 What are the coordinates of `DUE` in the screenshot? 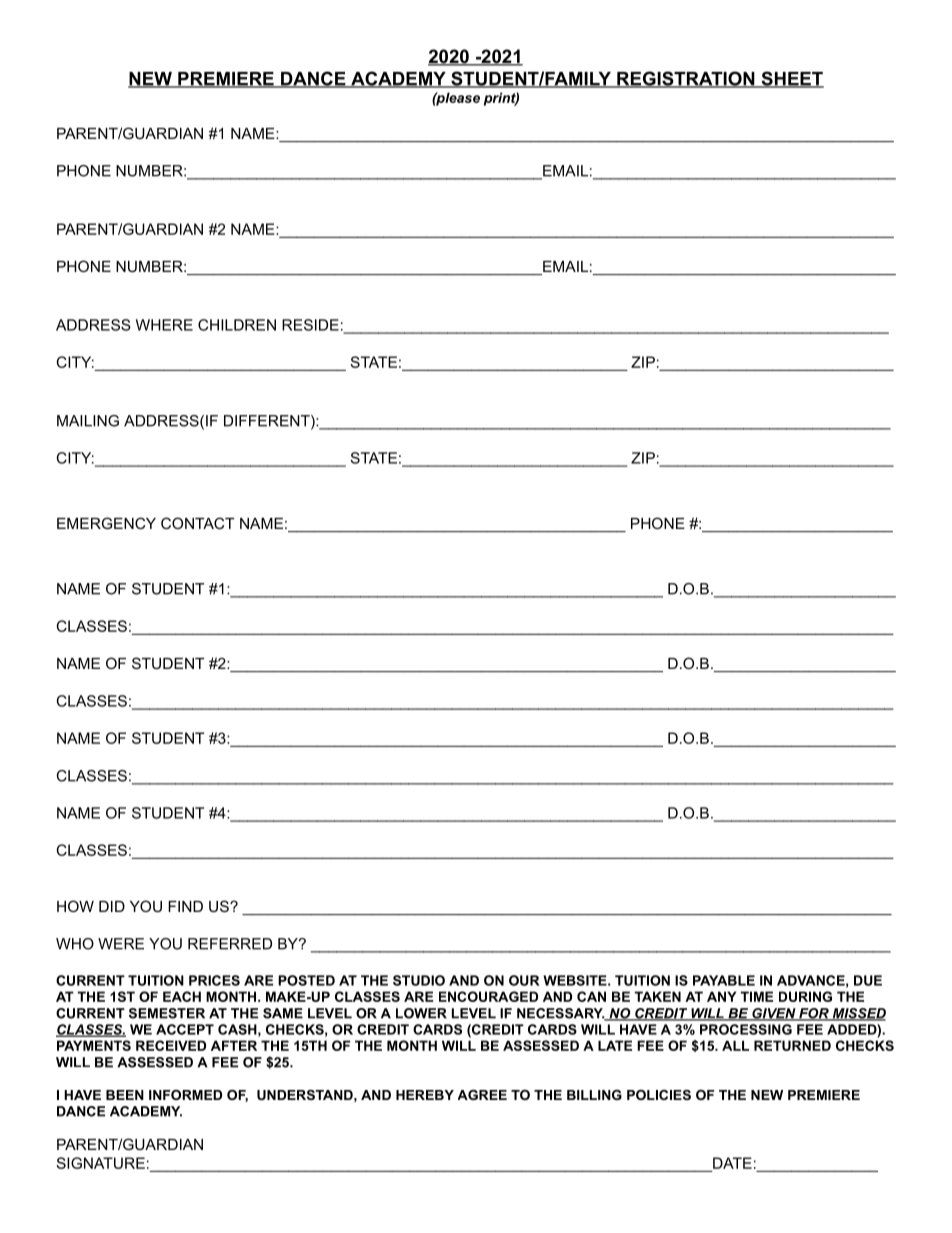 It's located at (868, 980).
